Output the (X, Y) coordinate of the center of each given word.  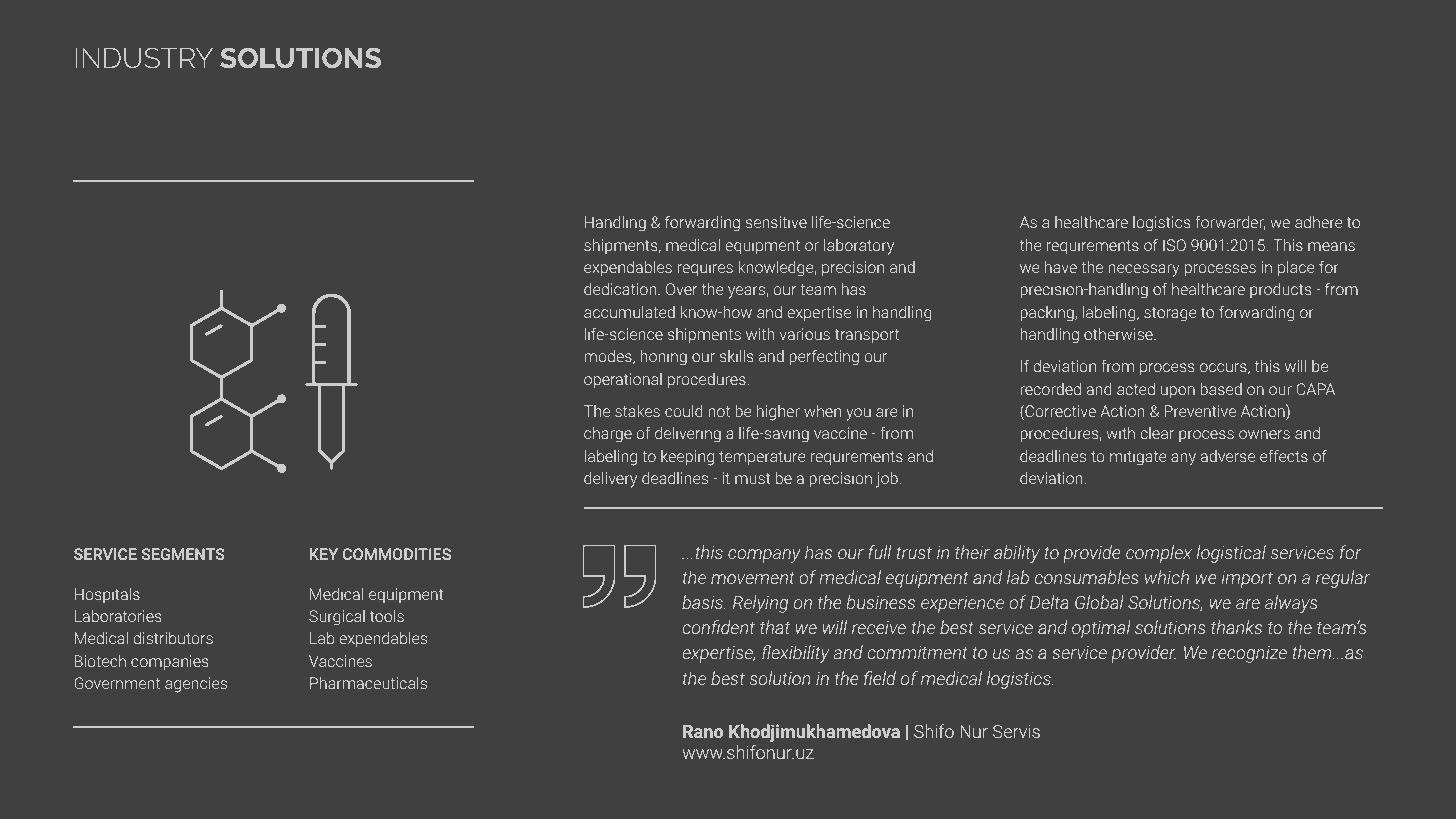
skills (736, 356)
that (775, 627)
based (1221, 389)
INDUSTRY (144, 58)
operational (623, 381)
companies (169, 662)
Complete (626, 186)
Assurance (1131, 187)
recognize (1249, 654)
